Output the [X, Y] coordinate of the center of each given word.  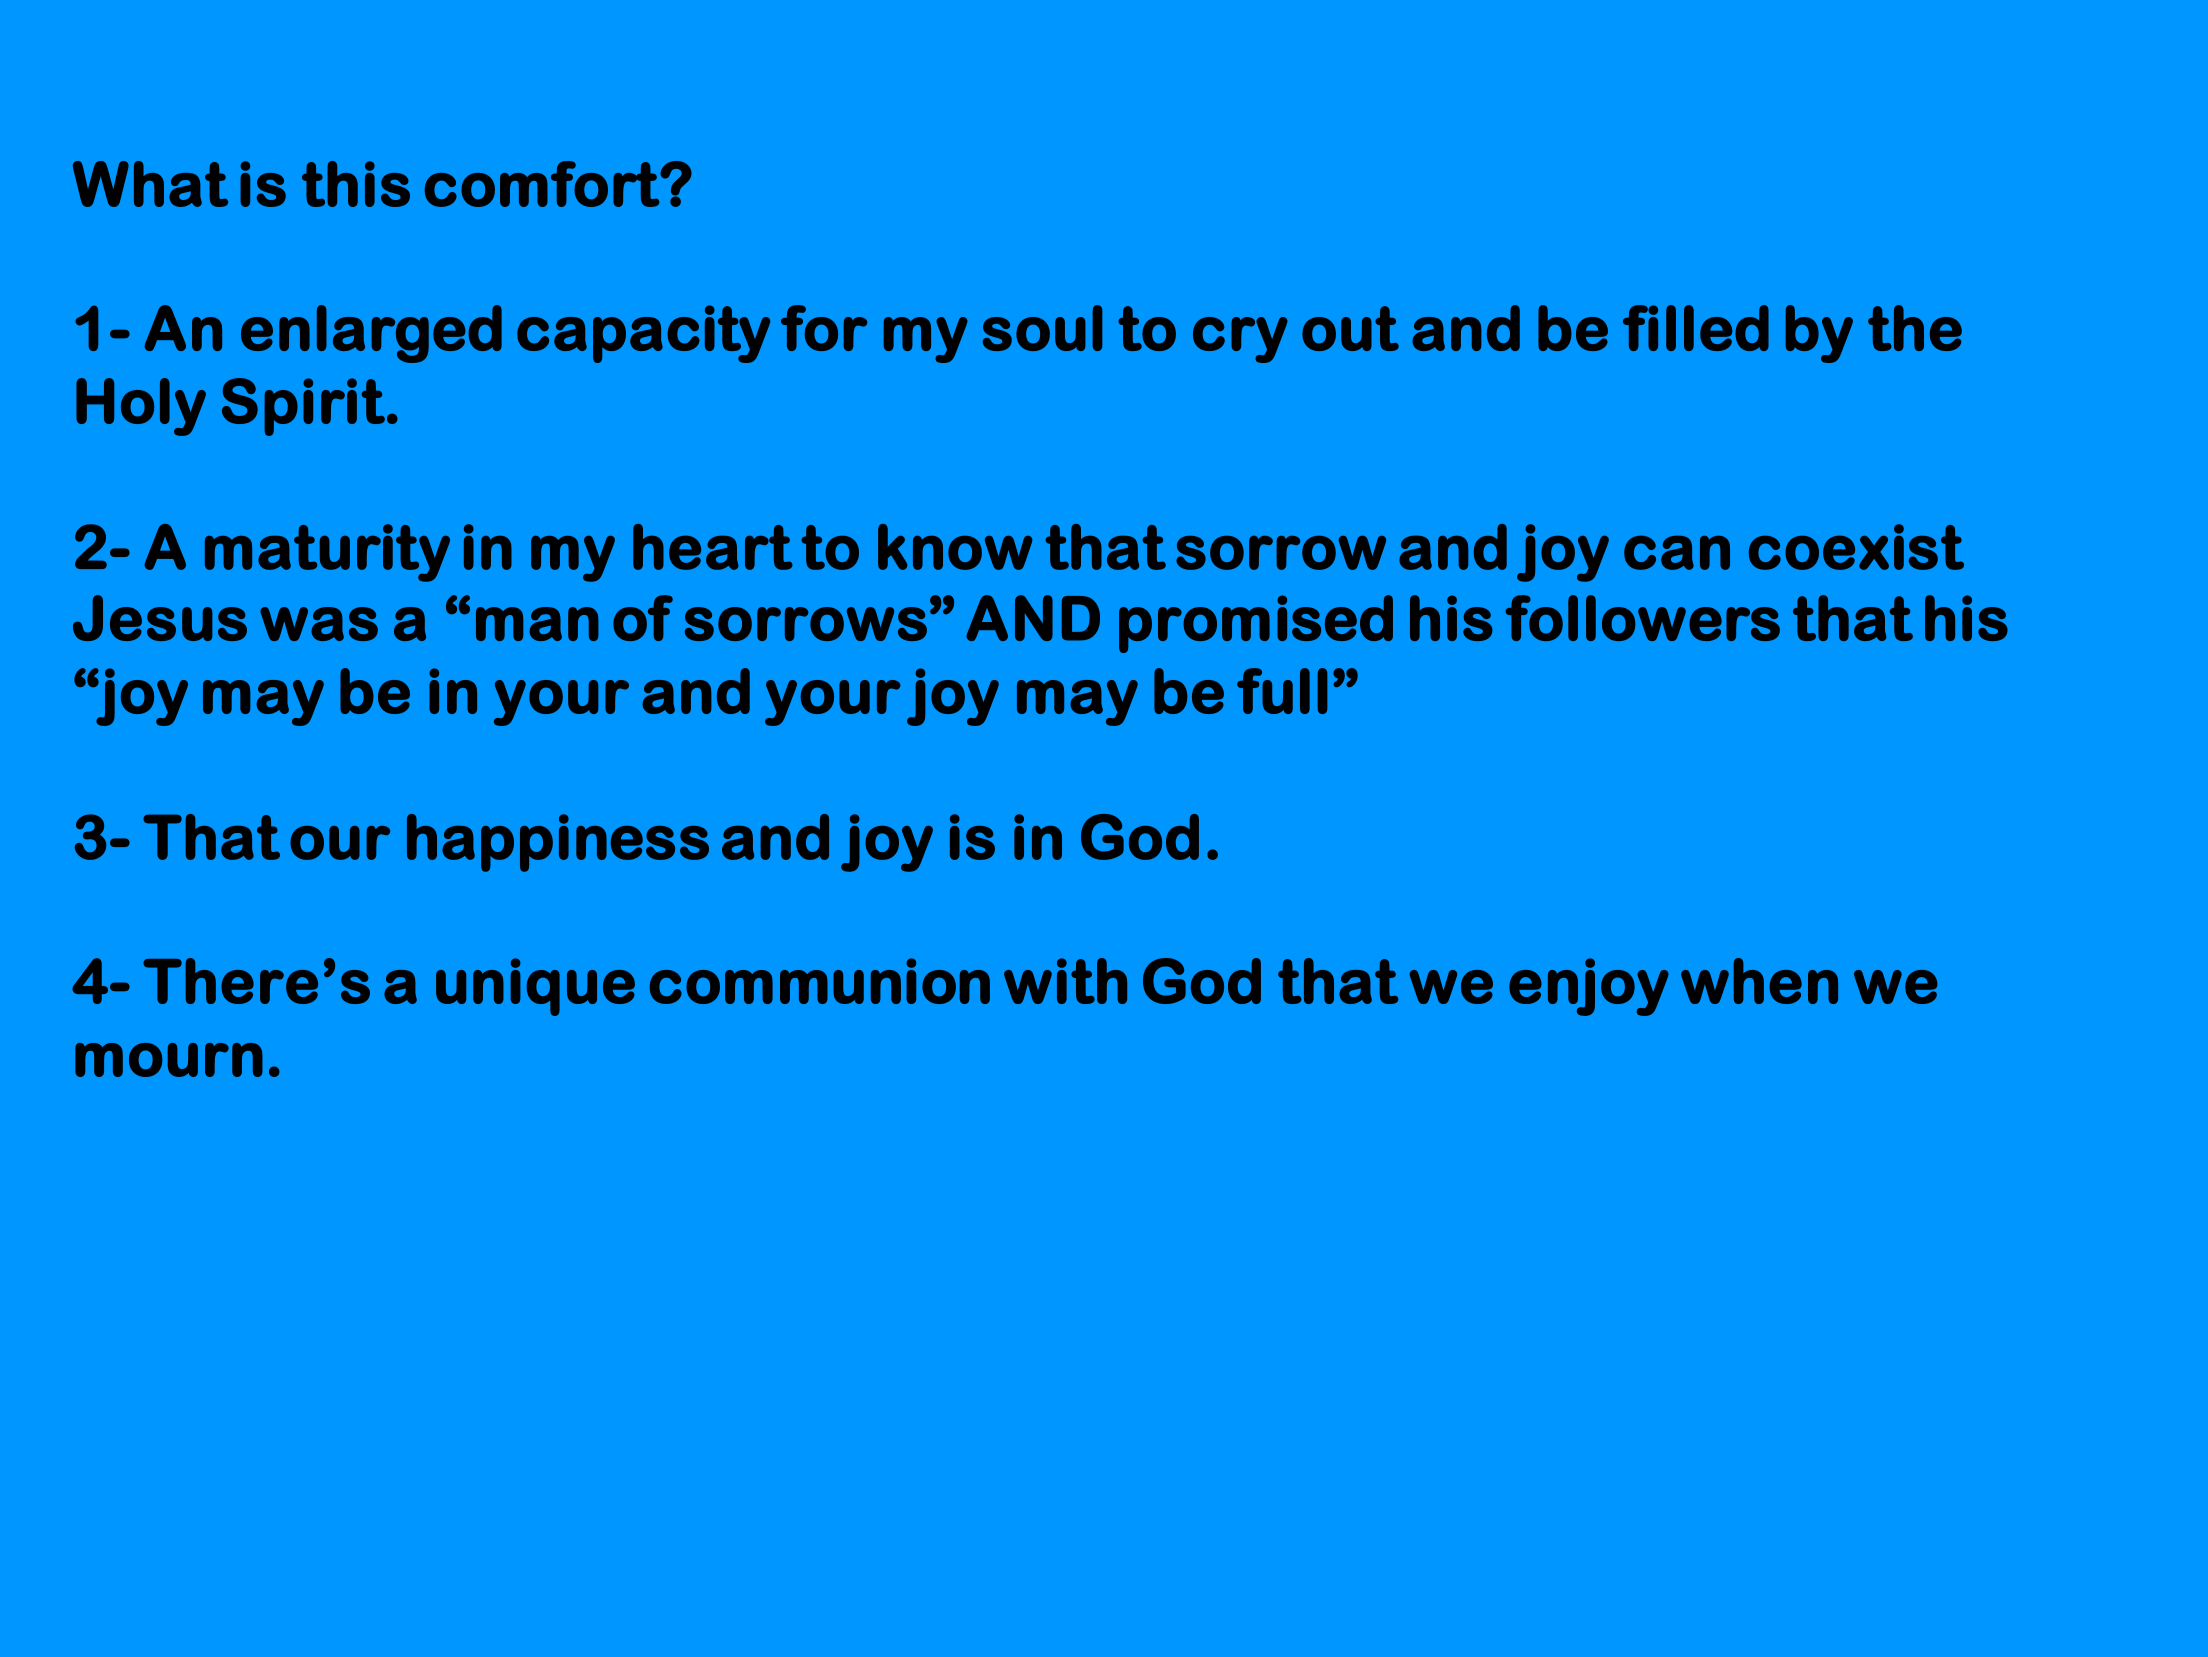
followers [1642, 618]
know [955, 547]
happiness [558, 843]
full [1282, 691]
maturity [327, 553]
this [356, 184]
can [1677, 552]
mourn [169, 1060]
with [1065, 981]
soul [1042, 328]
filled [1696, 328]
